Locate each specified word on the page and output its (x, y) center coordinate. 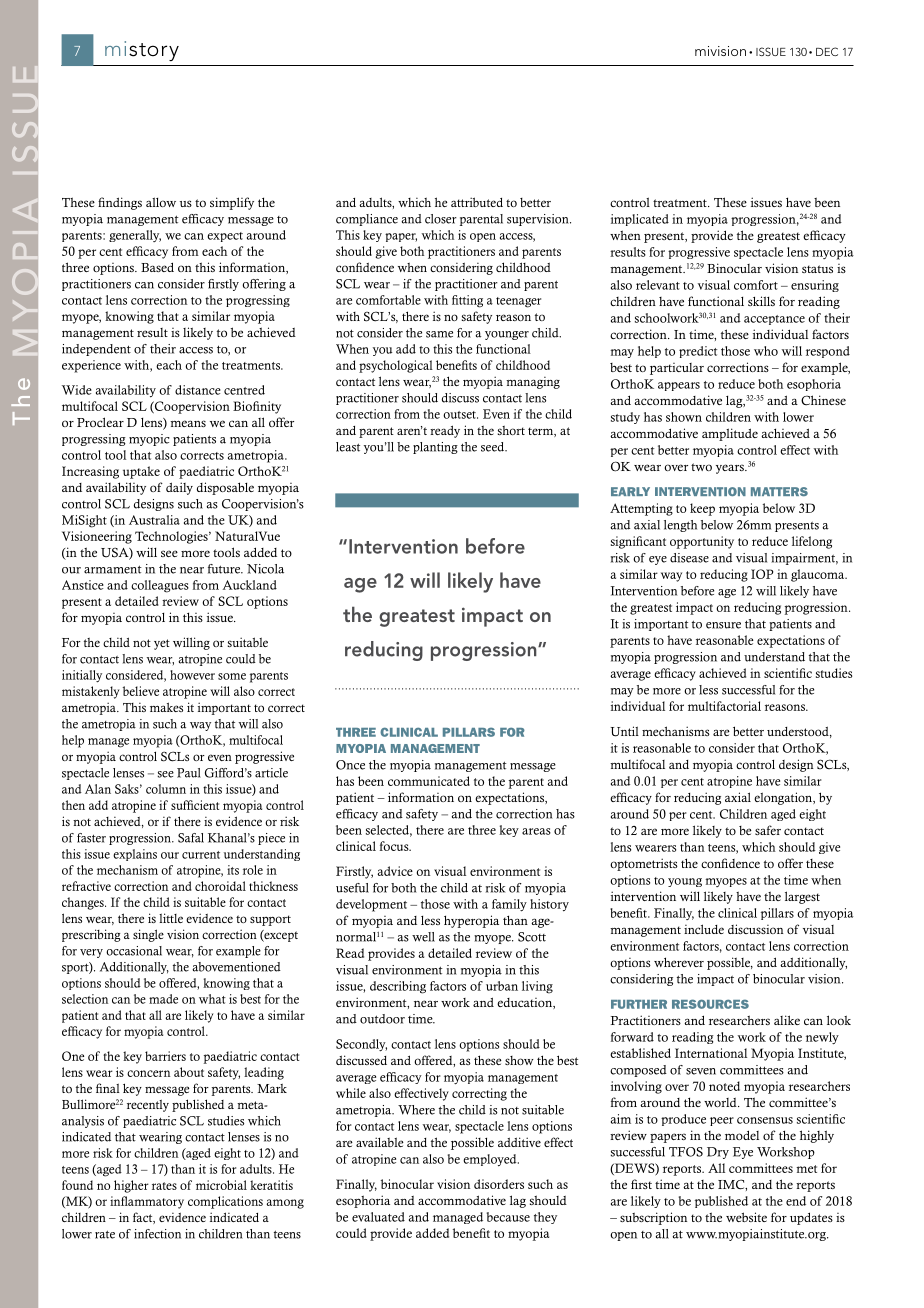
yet (162, 644)
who (766, 351)
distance (198, 390)
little (171, 918)
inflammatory (147, 1202)
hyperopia (471, 921)
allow (161, 202)
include (704, 929)
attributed (477, 202)
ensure (723, 625)
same (439, 334)
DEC (827, 51)
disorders (499, 1184)
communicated (429, 781)
